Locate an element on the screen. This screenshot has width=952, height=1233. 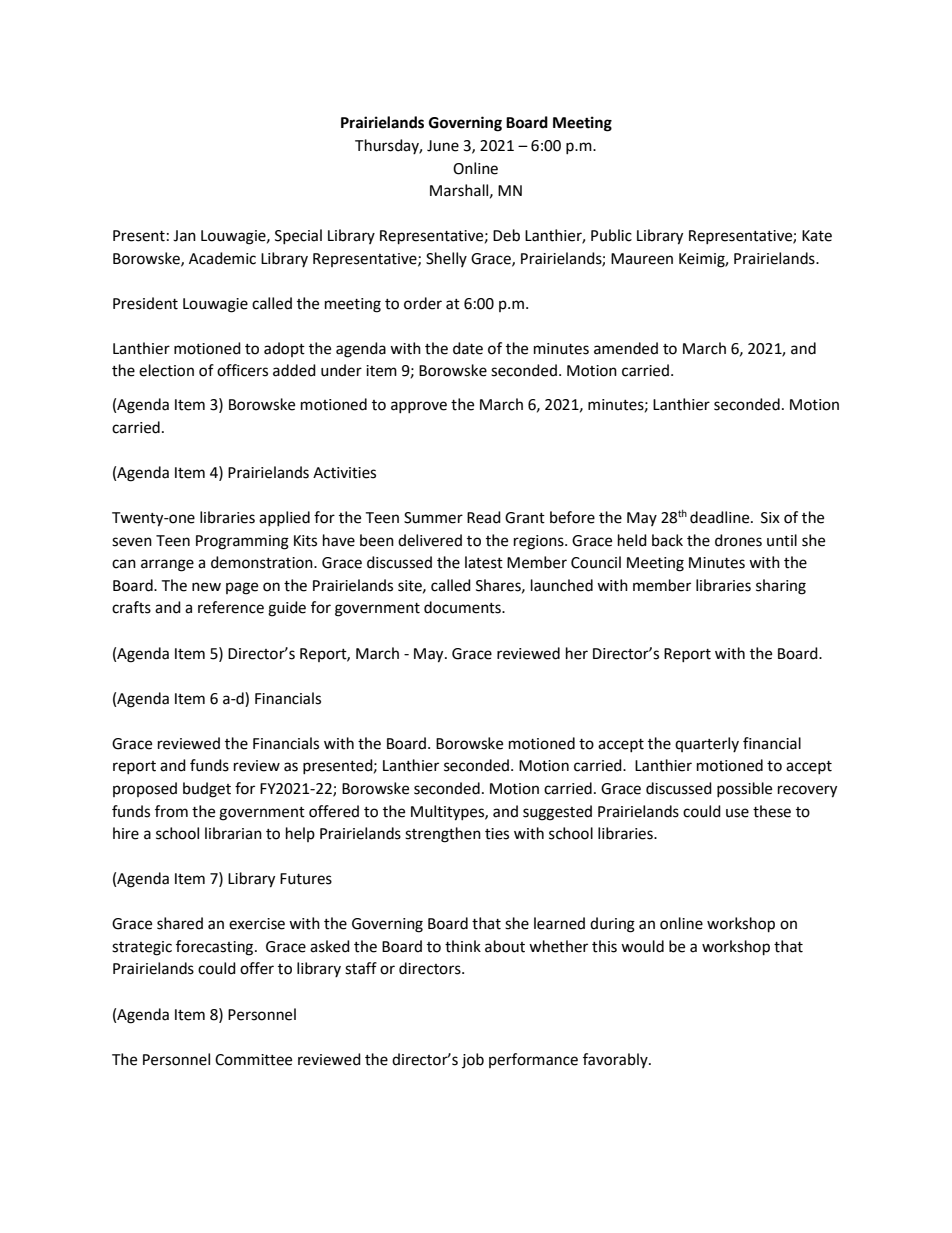
Kate is located at coordinates (817, 236).
